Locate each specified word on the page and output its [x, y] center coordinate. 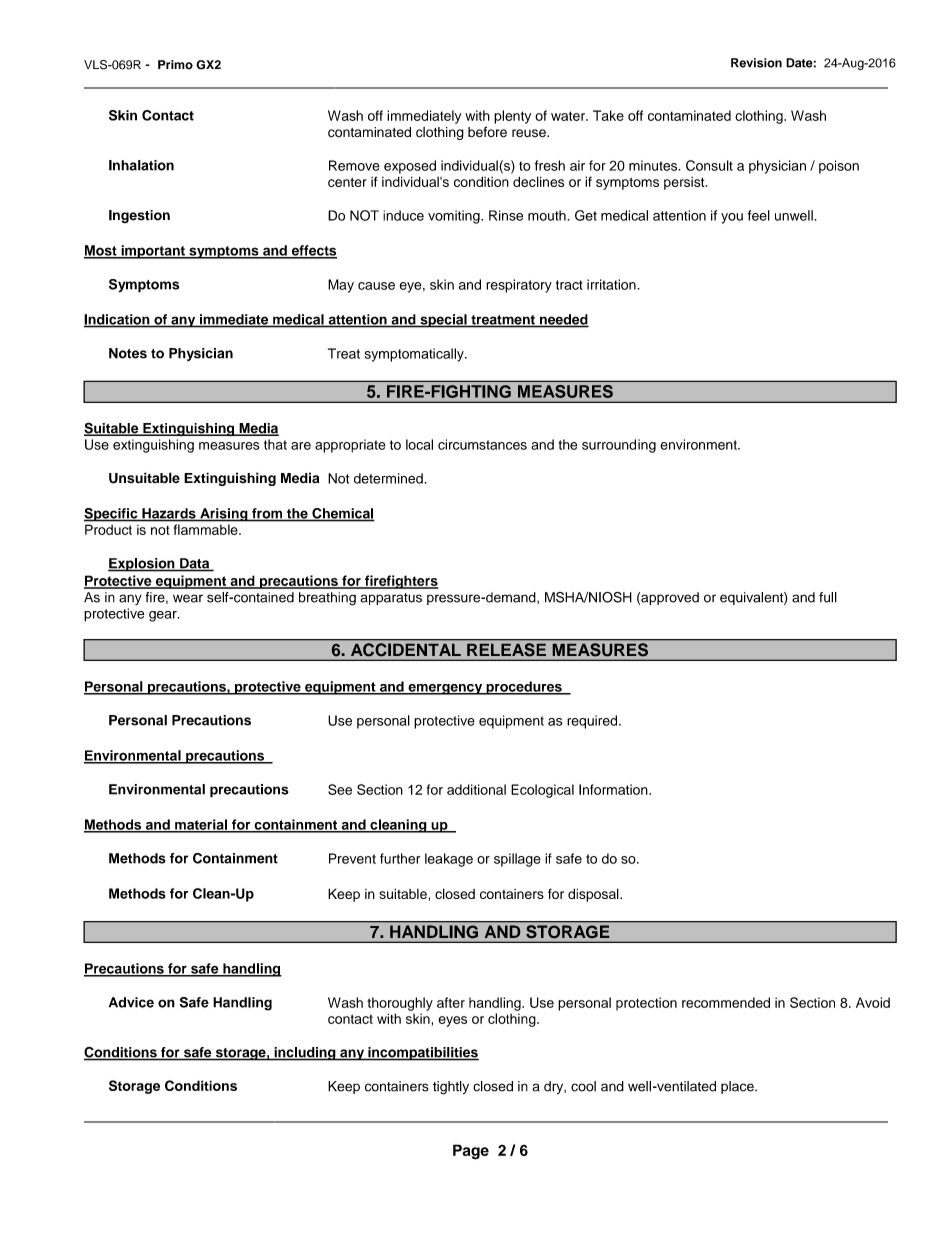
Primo [175, 65]
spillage [517, 860]
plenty [512, 117]
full [828, 597]
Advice [131, 1002]
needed [563, 320]
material [201, 825]
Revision [756, 63]
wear [188, 598]
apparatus [391, 599]
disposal [594, 895]
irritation [612, 284]
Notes [128, 353]
